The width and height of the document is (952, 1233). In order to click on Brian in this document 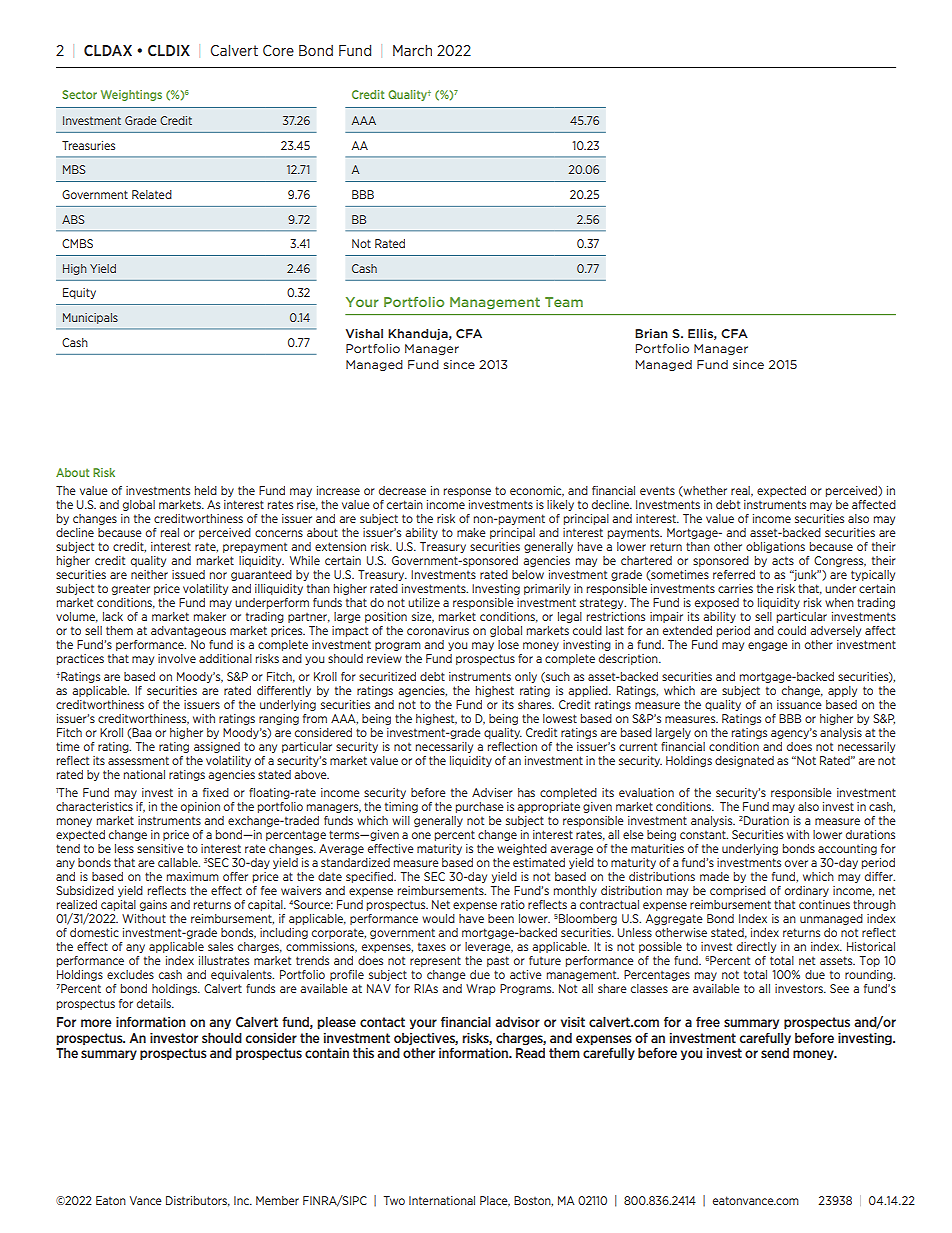, I will do `click(651, 333)`.
